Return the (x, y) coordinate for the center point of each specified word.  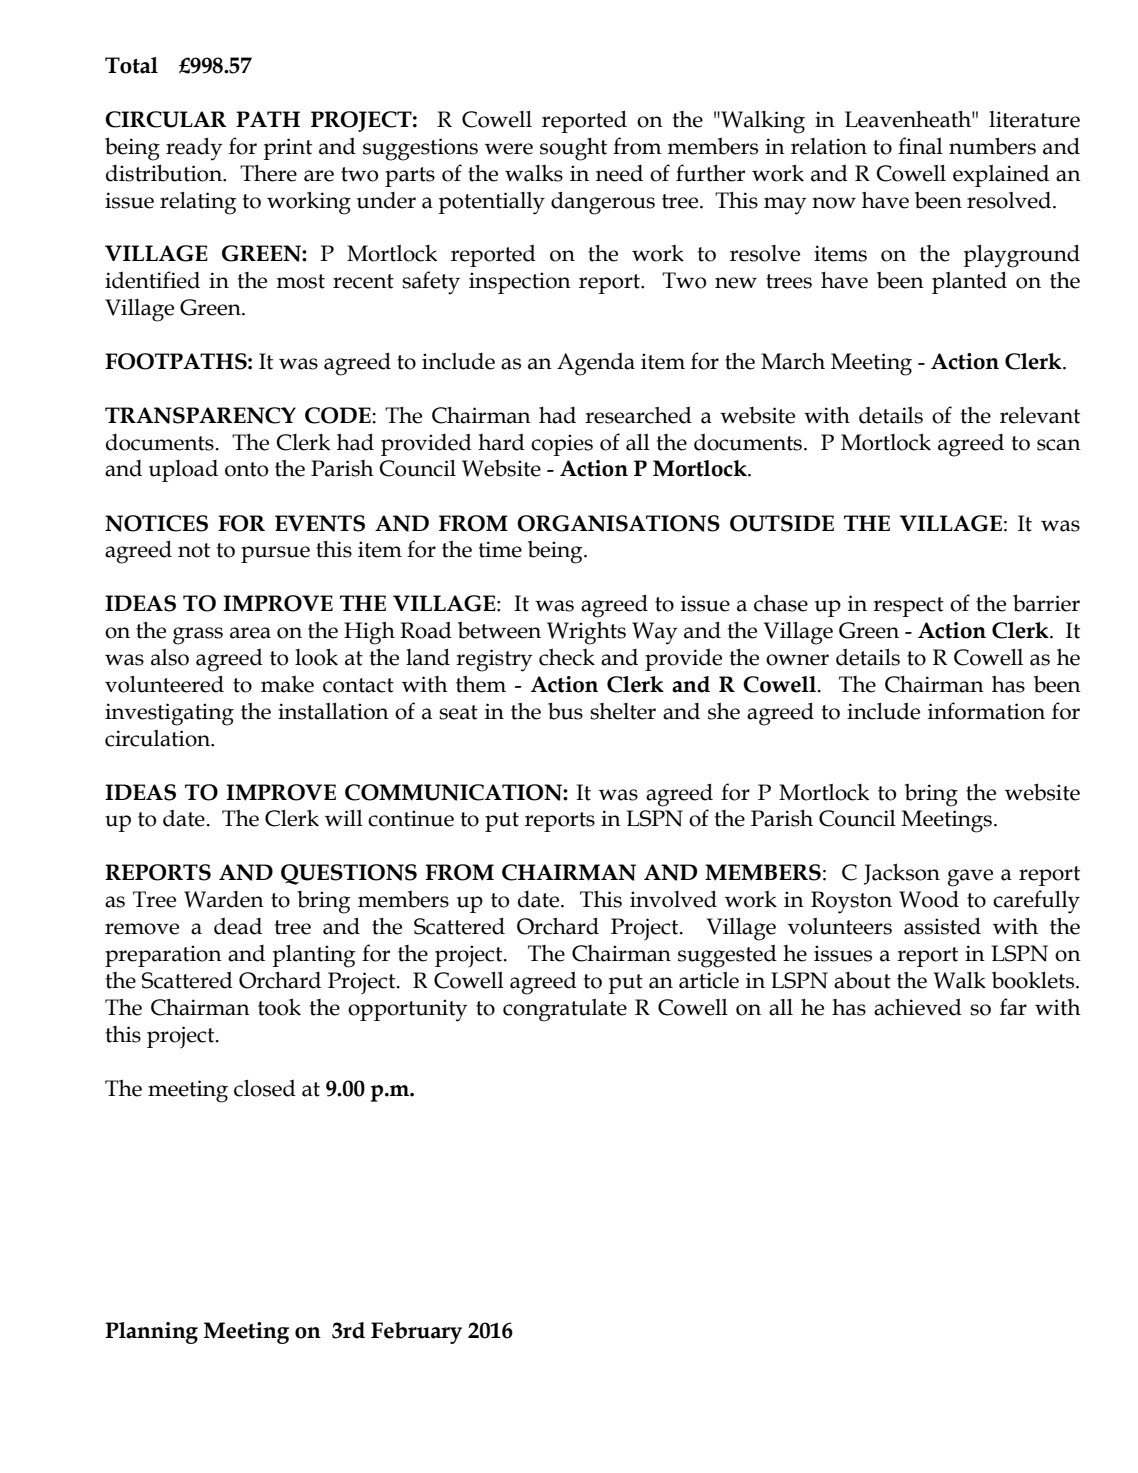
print (287, 149)
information (986, 711)
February (416, 1333)
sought (573, 149)
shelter (623, 711)
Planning (151, 1333)
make (287, 684)
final (920, 146)
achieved (918, 1007)
